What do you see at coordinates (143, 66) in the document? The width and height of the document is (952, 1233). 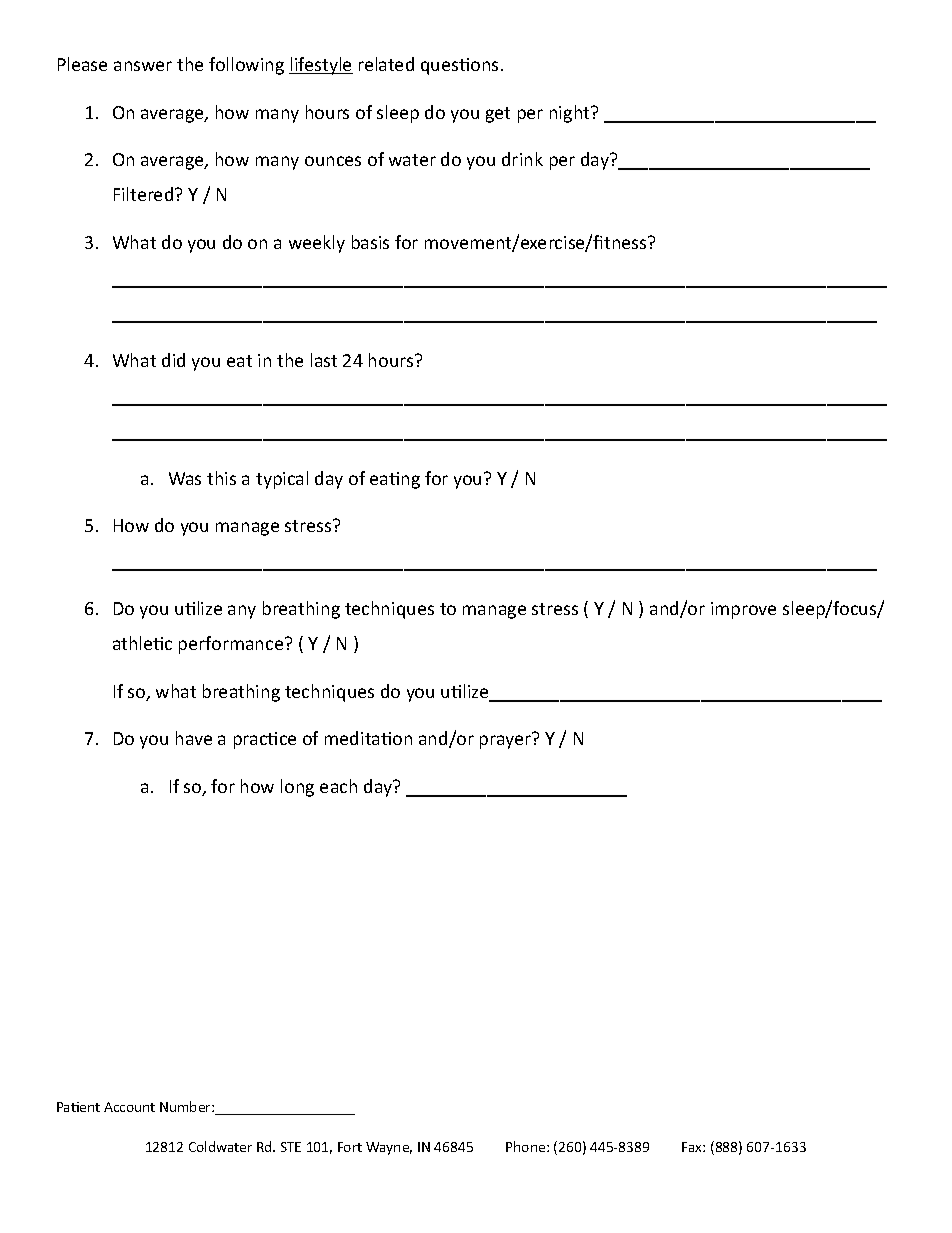 I see `answer` at bounding box center [143, 66].
